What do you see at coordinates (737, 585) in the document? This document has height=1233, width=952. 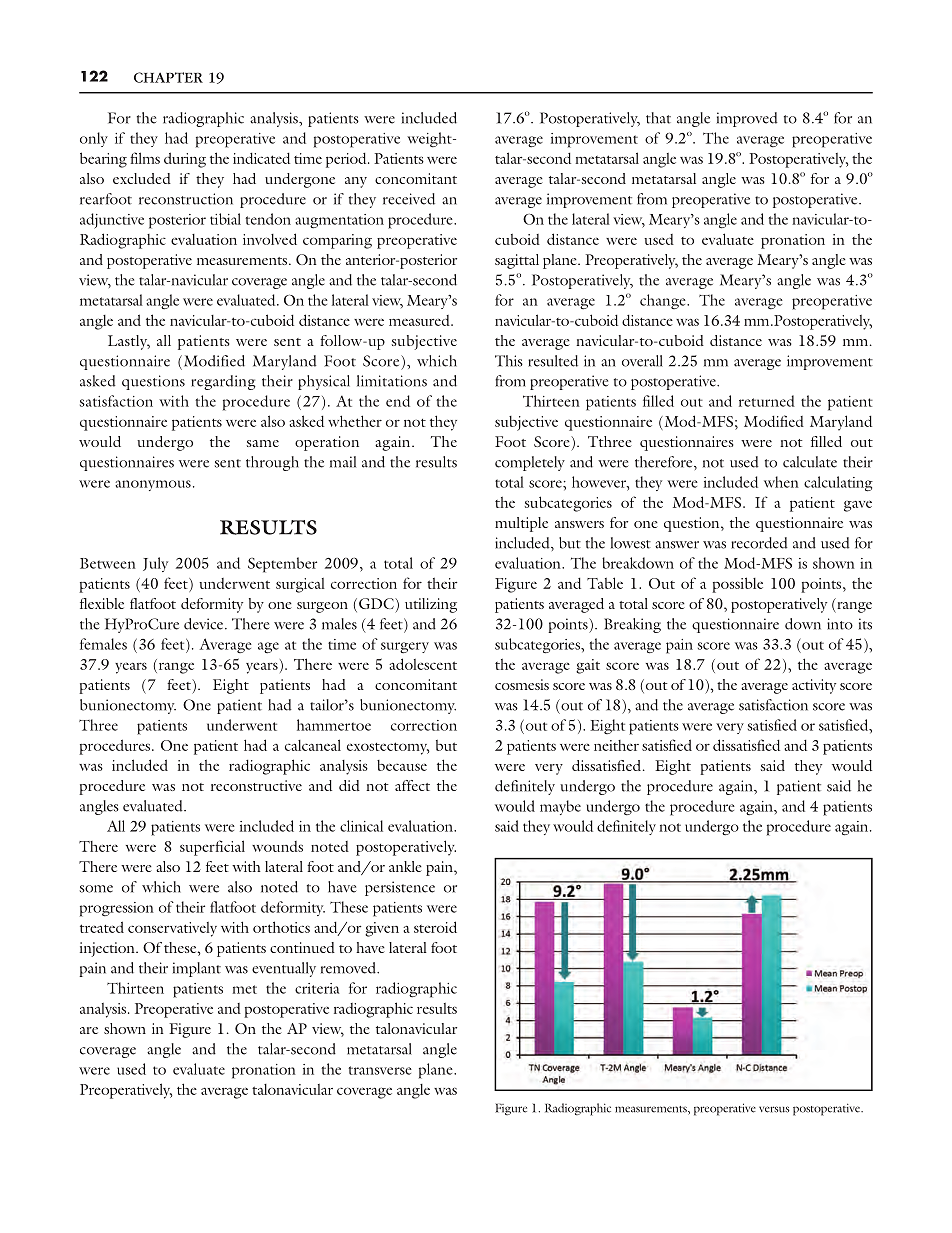 I see `possible` at bounding box center [737, 585].
